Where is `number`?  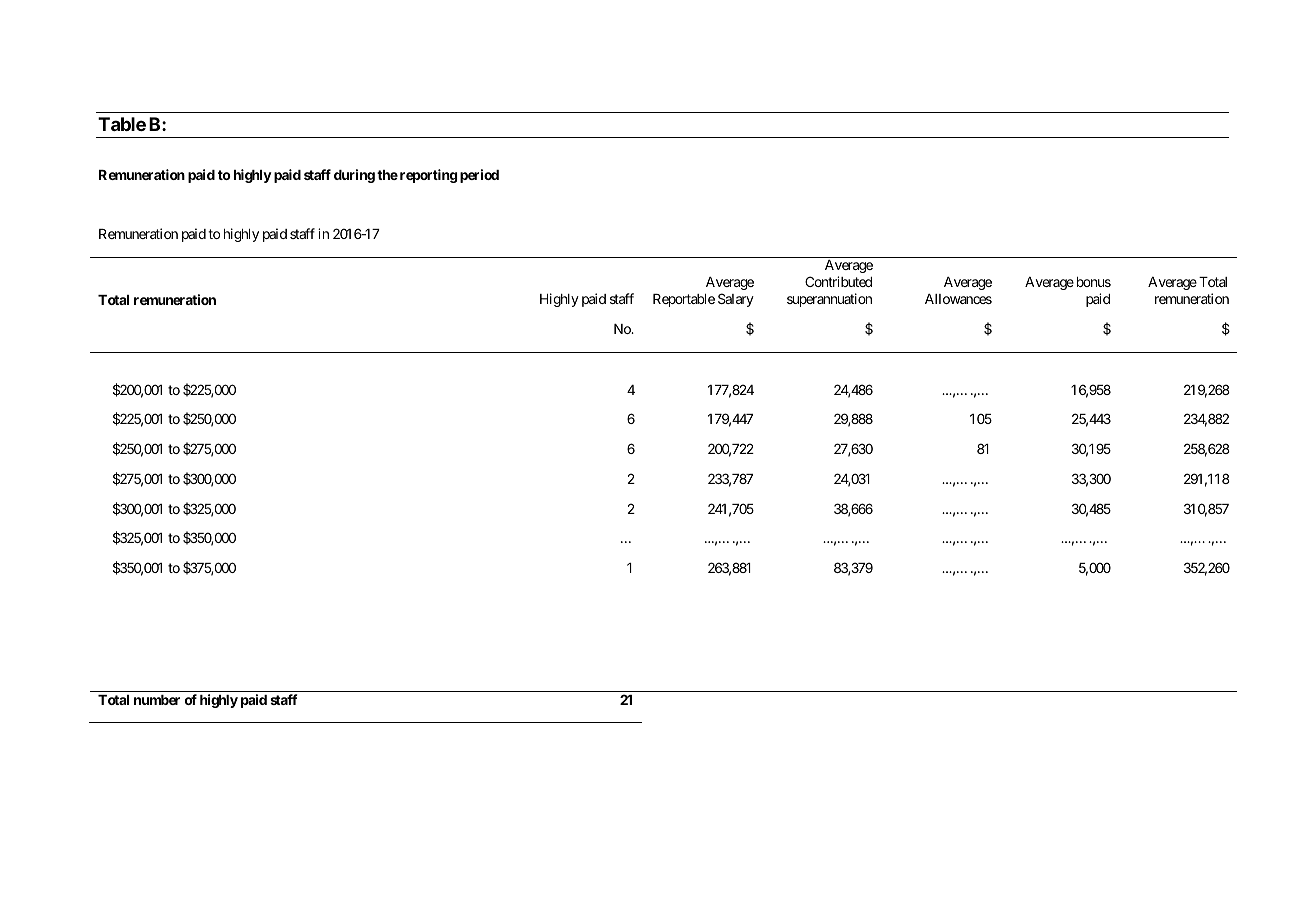 number is located at coordinates (157, 700).
